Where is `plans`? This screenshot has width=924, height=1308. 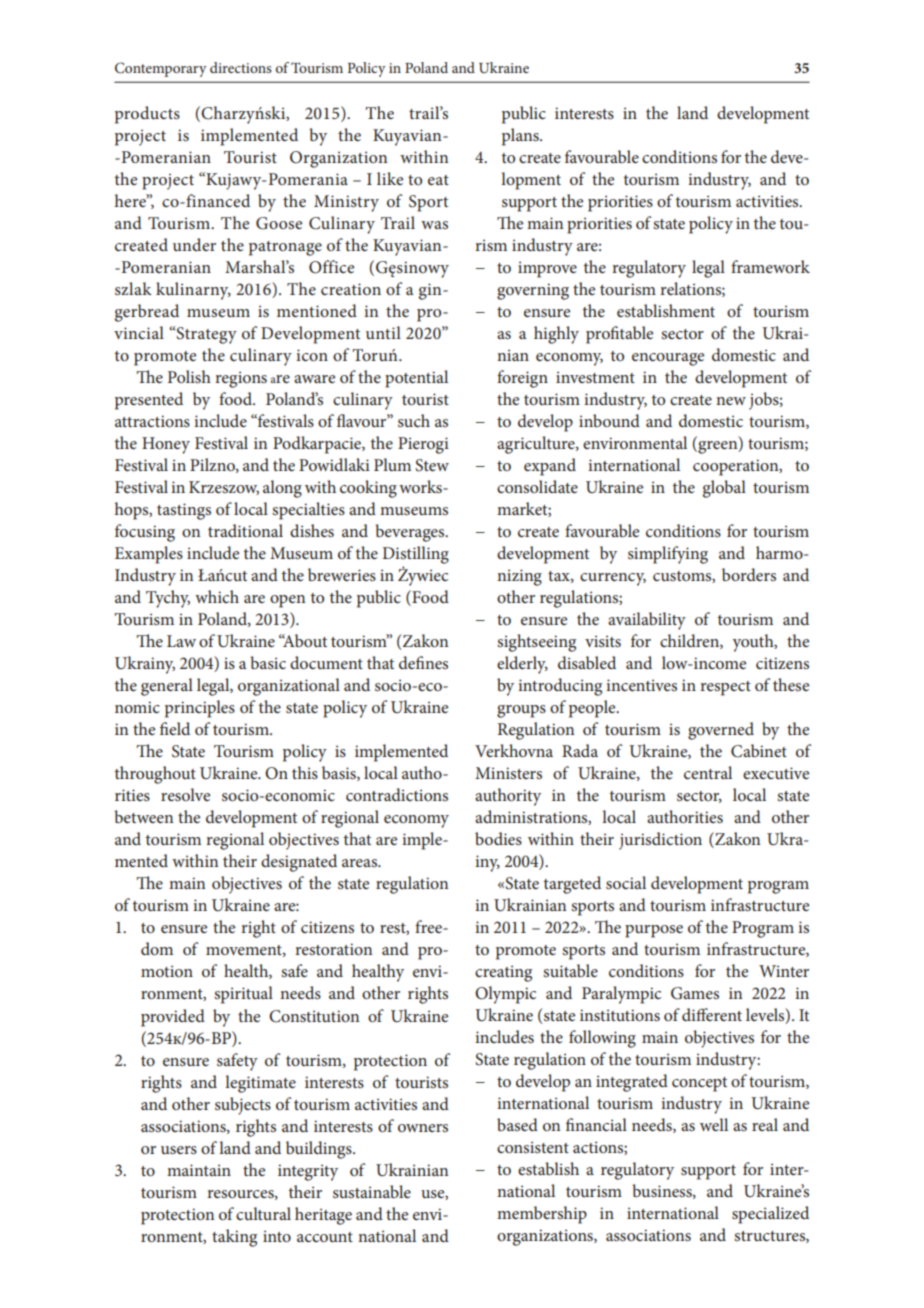 plans is located at coordinates (521, 137).
